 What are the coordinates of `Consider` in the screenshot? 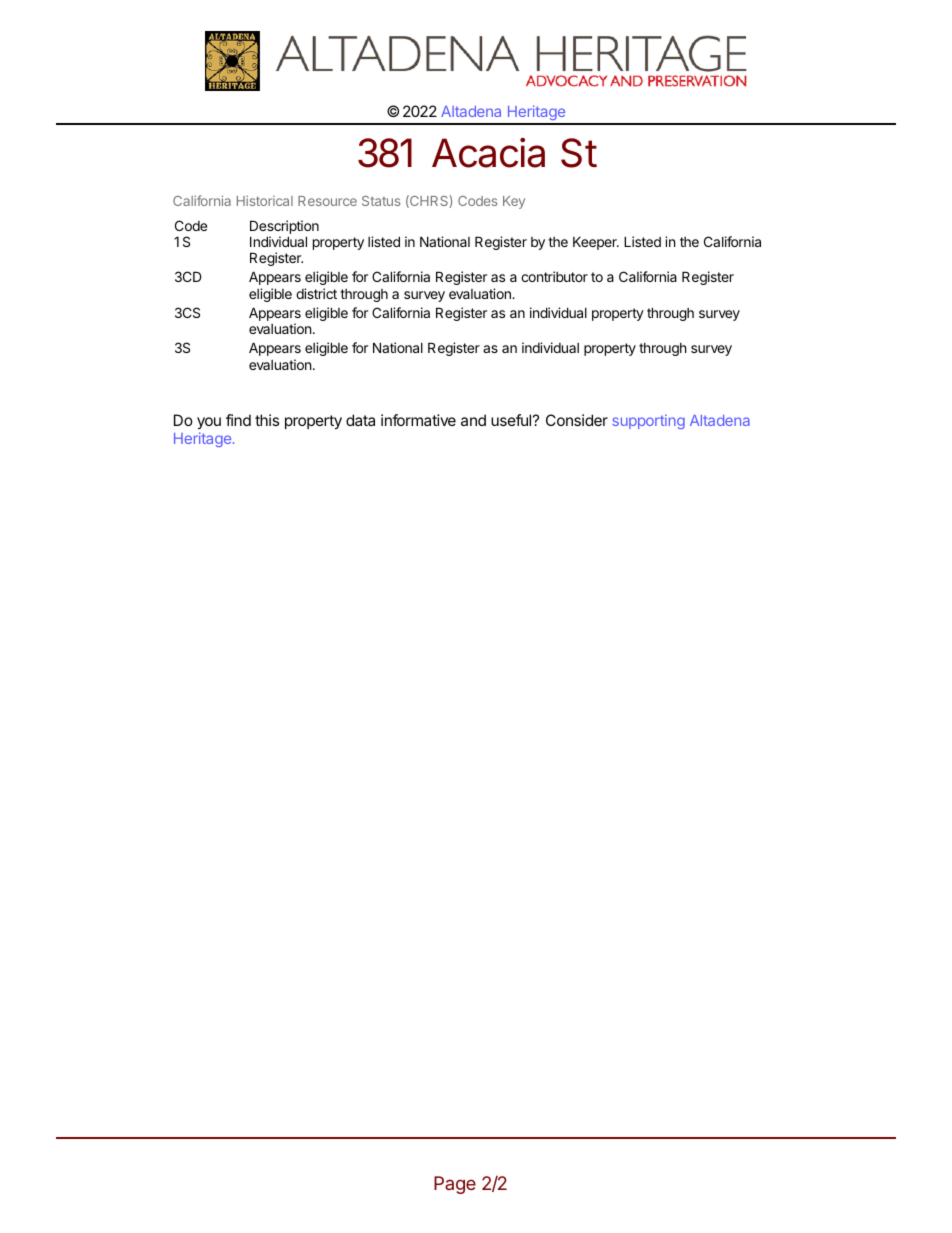 It's located at (577, 420).
